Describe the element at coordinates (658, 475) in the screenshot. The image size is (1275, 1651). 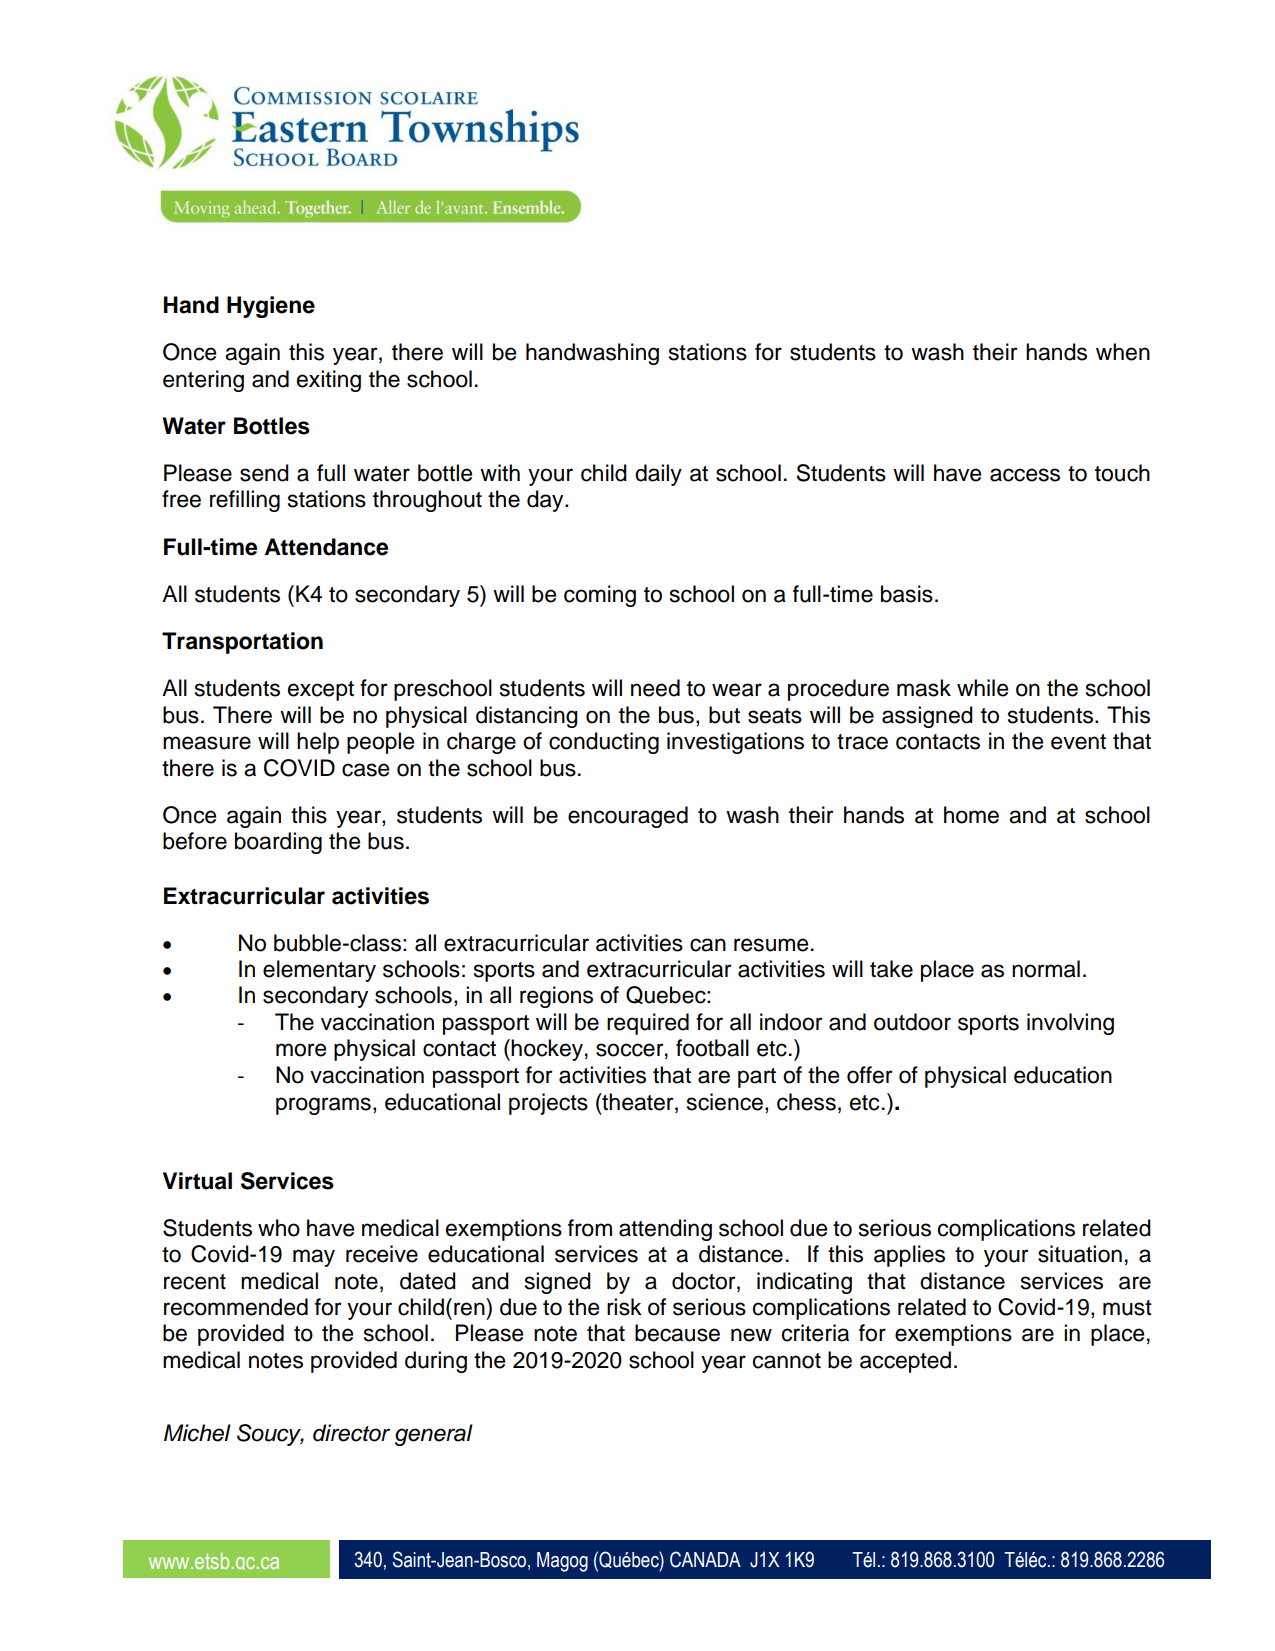
I see `daily` at that location.
